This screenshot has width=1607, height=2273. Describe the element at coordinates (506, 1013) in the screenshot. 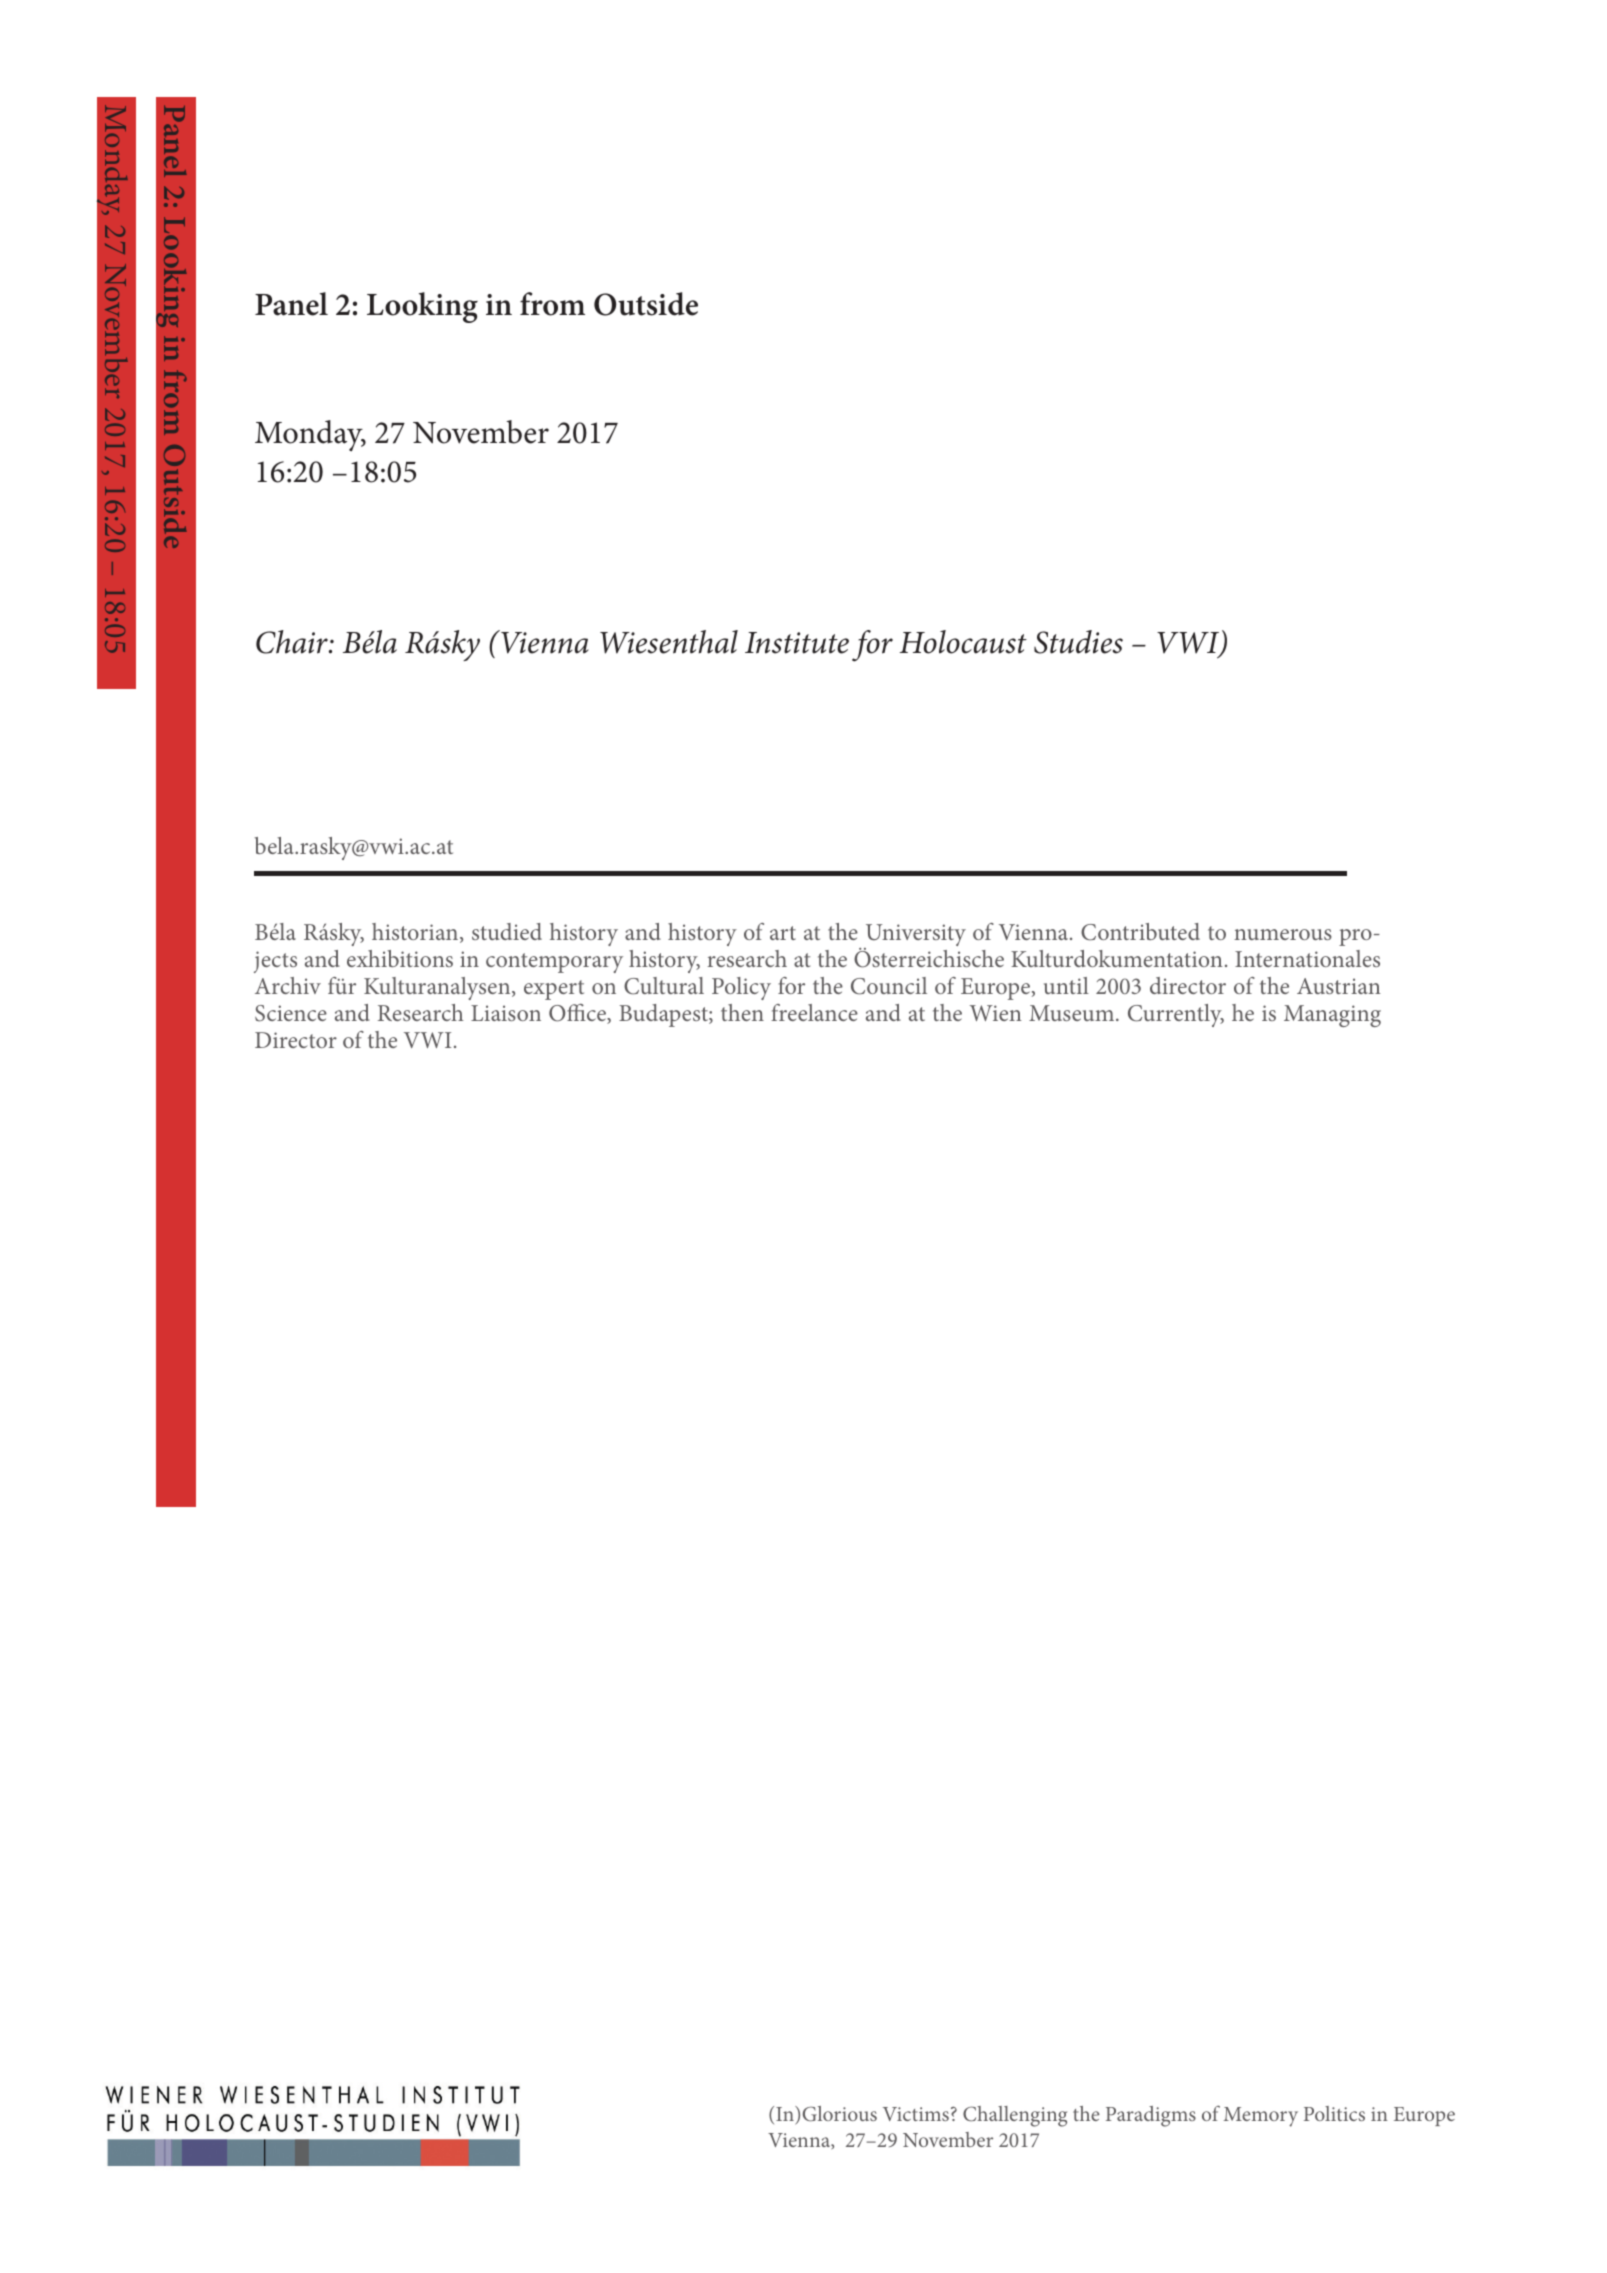

I see `Liaison` at that location.
